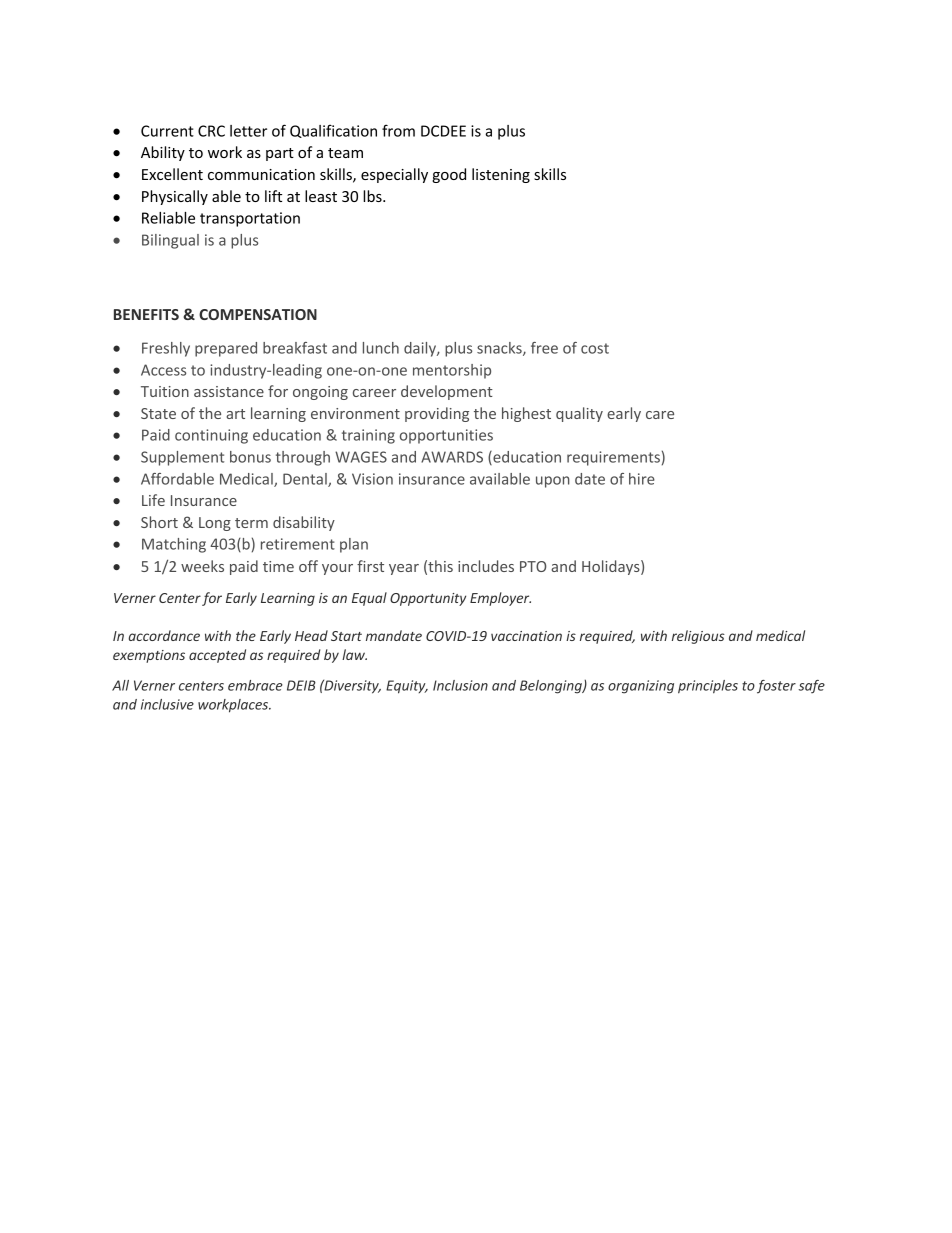 This screenshot has height=1233, width=952. Describe the element at coordinates (642, 479) in the screenshot. I see `hire` at that location.
